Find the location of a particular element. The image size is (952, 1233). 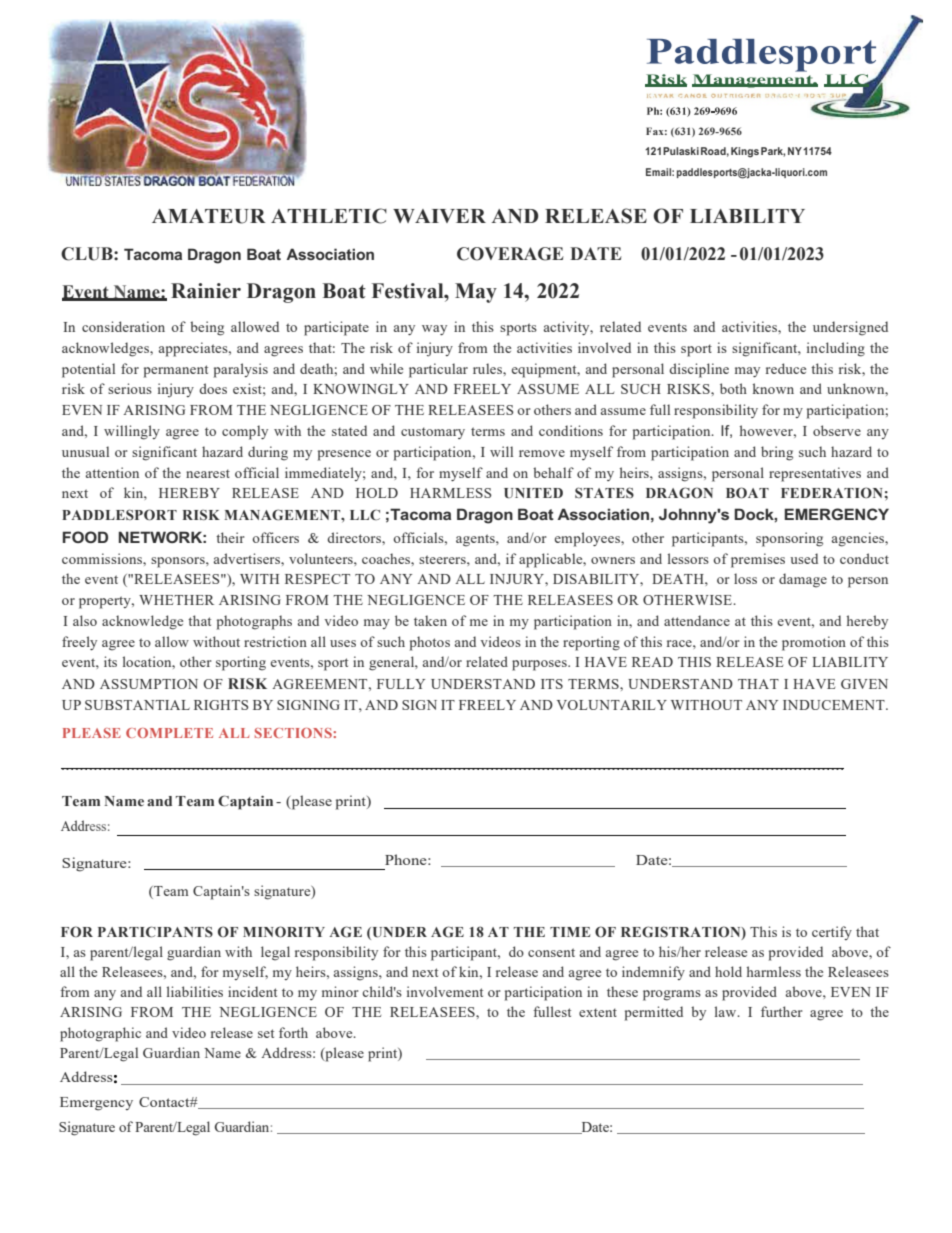

WHETHER is located at coordinates (176, 600).
